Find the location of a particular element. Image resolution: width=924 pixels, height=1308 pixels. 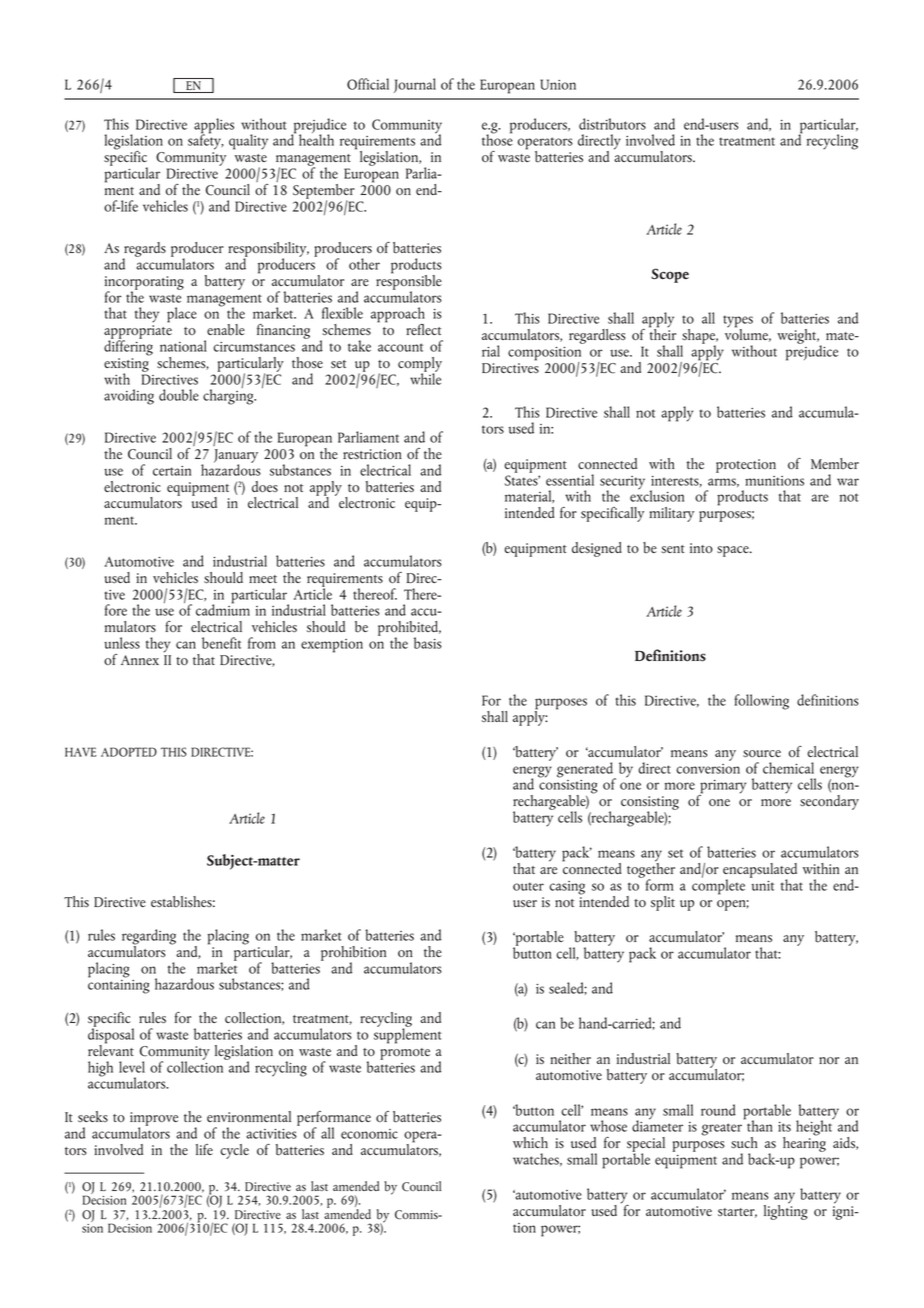

which is located at coordinates (530, 1142).
